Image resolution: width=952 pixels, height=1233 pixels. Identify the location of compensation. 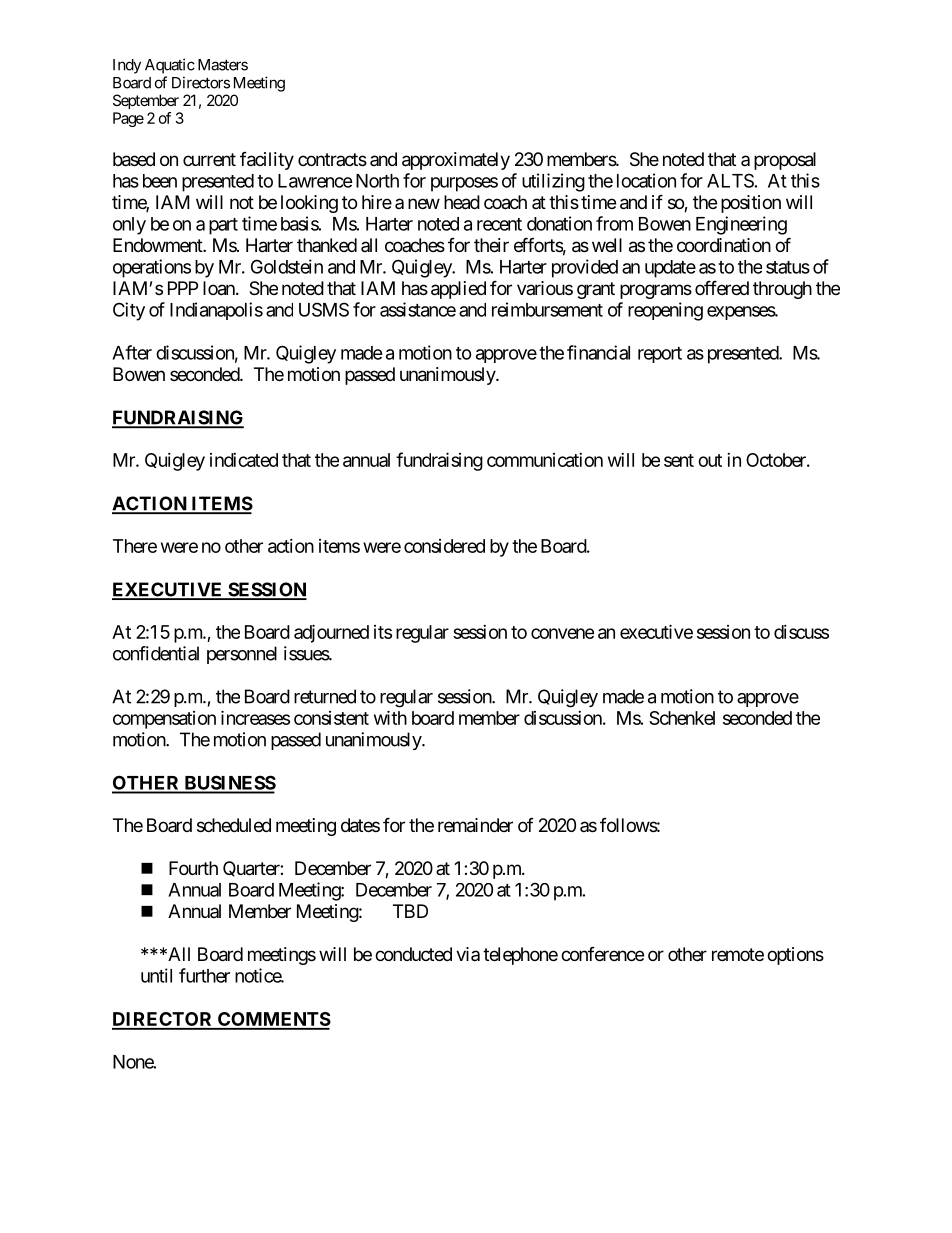
(164, 720).
